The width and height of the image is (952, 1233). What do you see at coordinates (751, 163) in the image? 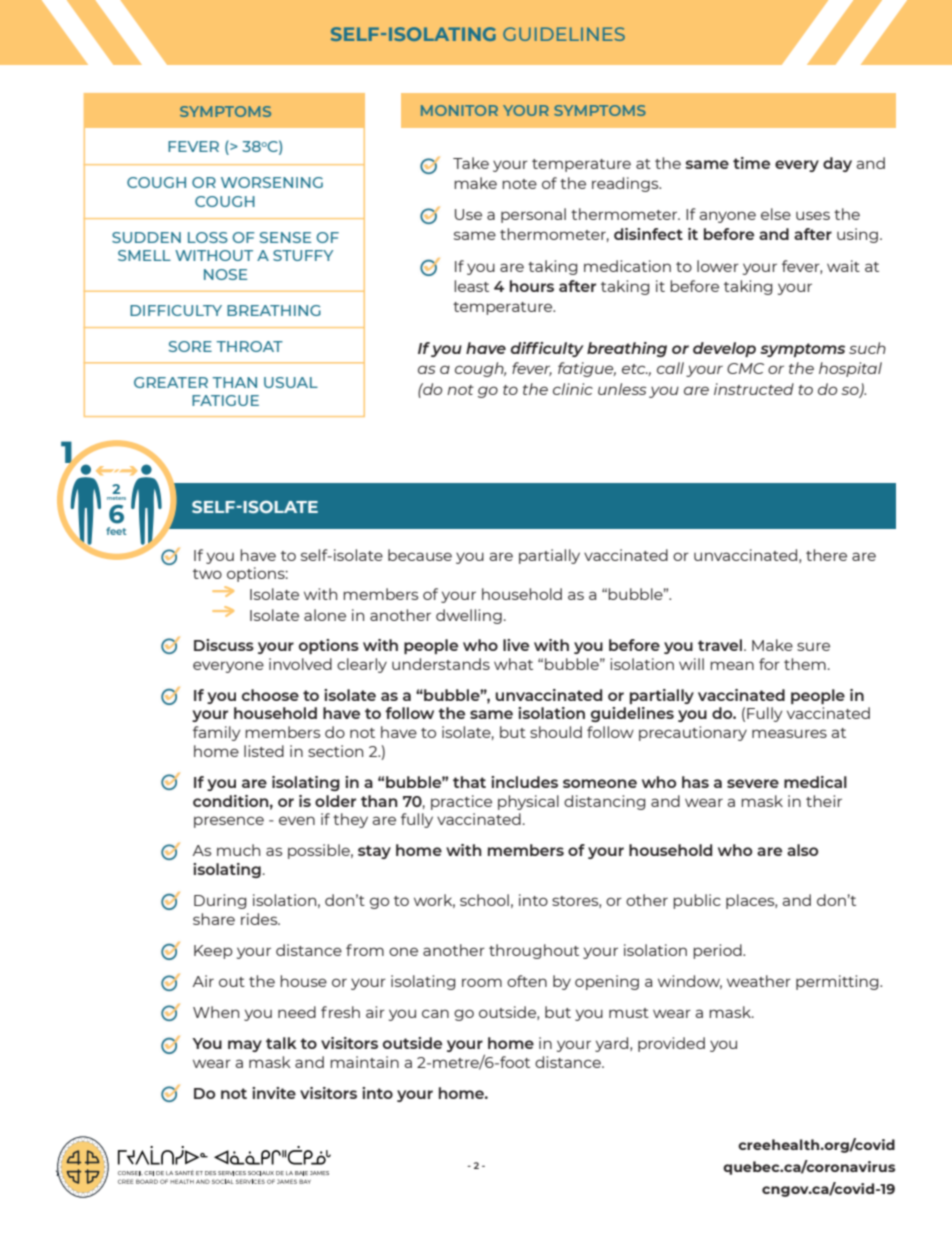
I see `time` at bounding box center [751, 163].
